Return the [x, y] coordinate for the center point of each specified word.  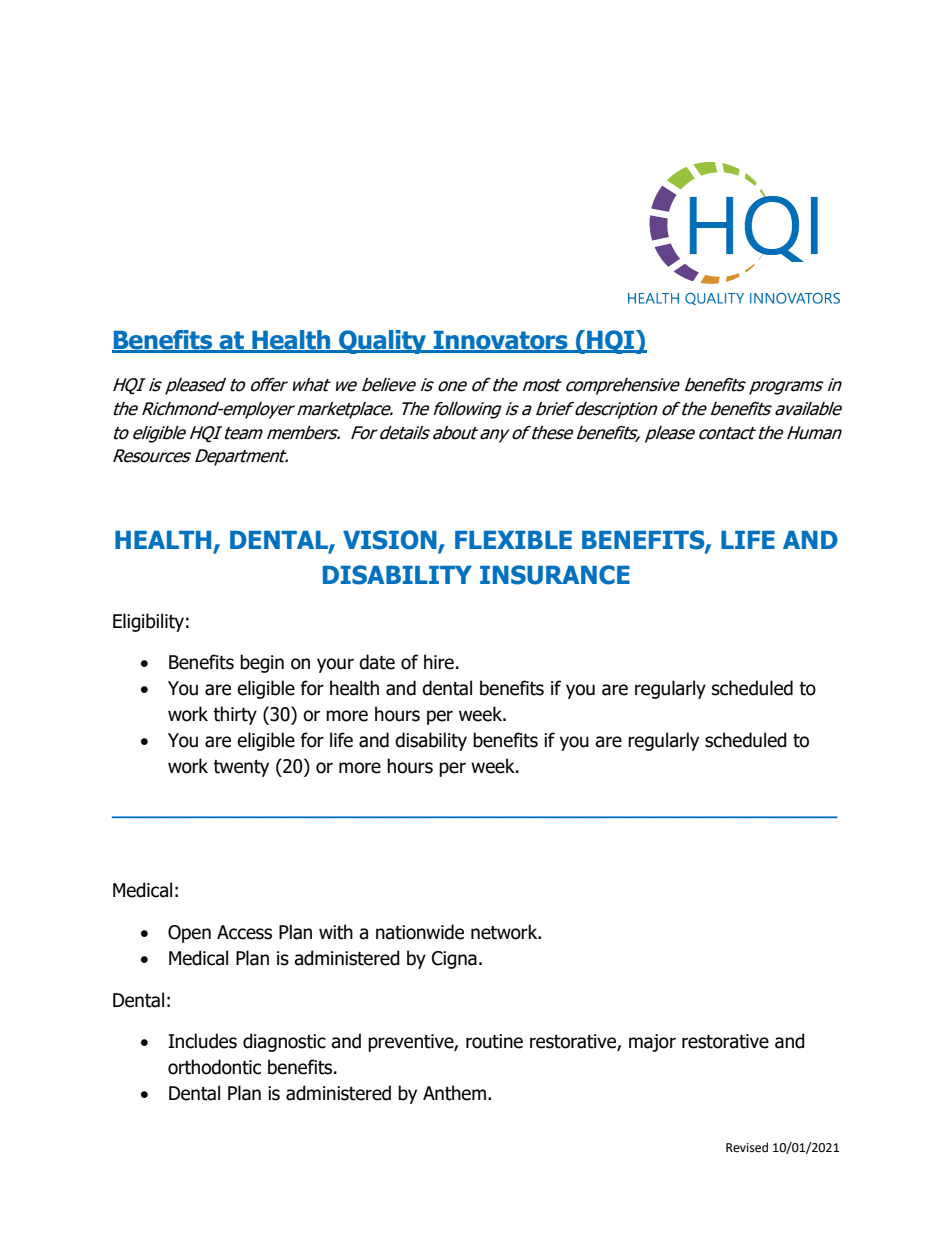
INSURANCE [555, 575]
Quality [383, 342]
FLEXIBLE [513, 540]
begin [262, 663]
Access [244, 932]
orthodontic [214, 1067]
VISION [391, 541]
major [652, 1043]
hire [439, 662]
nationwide [420, 932]
